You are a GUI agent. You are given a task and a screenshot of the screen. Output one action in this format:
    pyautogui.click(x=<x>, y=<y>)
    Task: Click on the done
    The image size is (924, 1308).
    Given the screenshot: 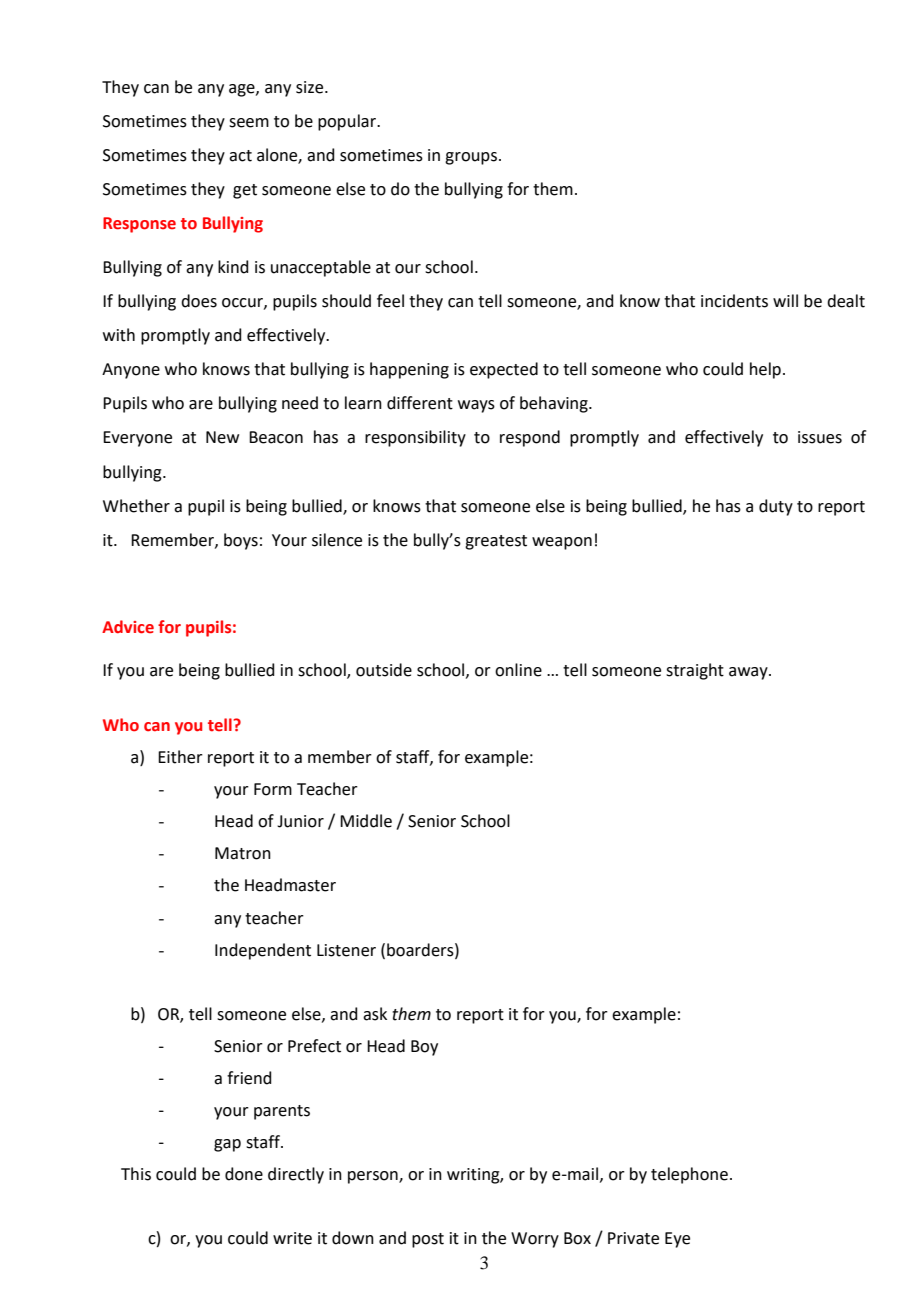 What is the action you would take?
    pyautogui.click(x=244, y=1174)
